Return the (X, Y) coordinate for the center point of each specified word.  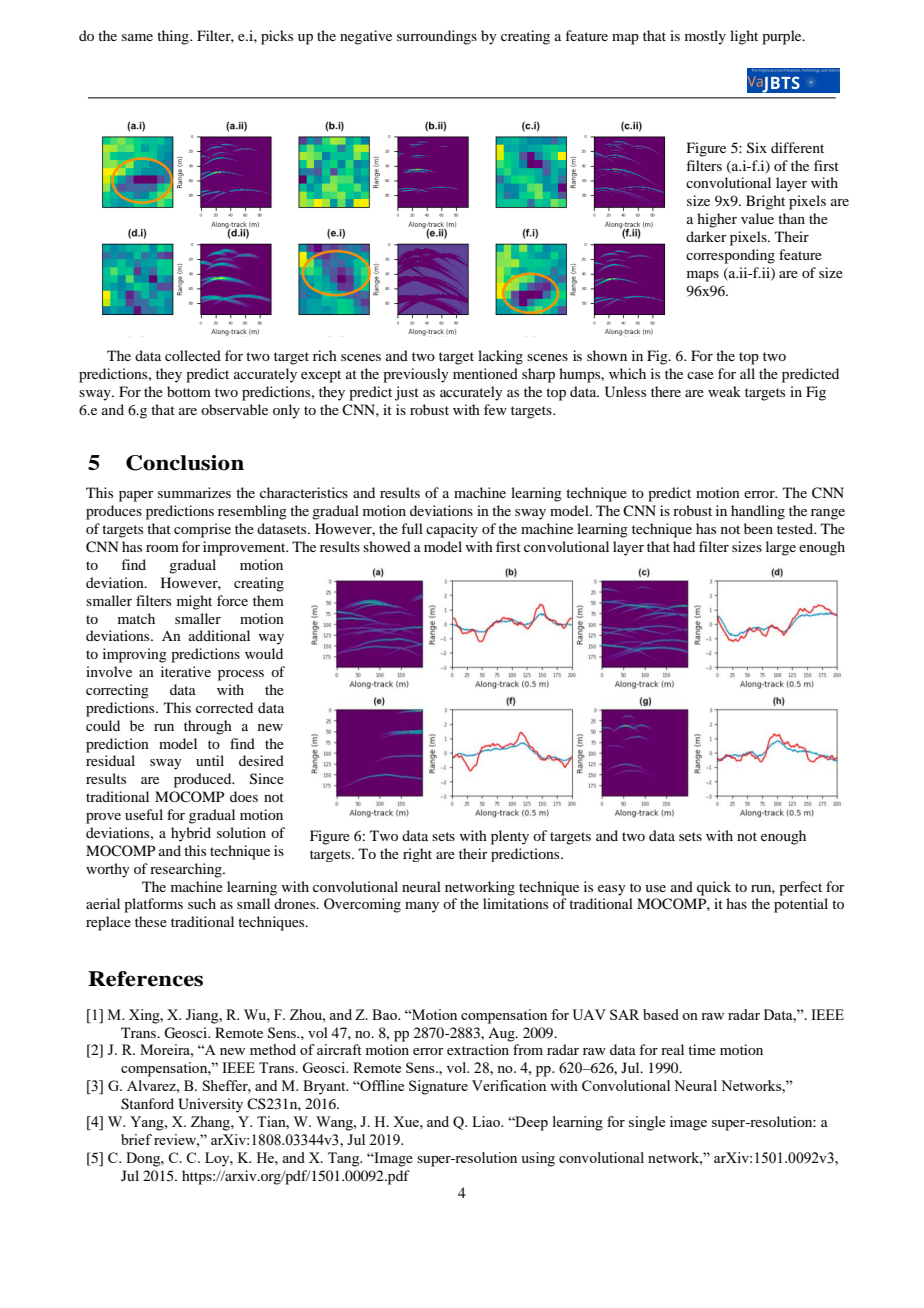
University (210, 1105)
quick (714, 888)
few (495, 409)
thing (174, 37)
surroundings (437, 37)
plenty (510, 837)
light (744, 37)
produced (204, 780)
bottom (189, 391)
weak (724, 391)
